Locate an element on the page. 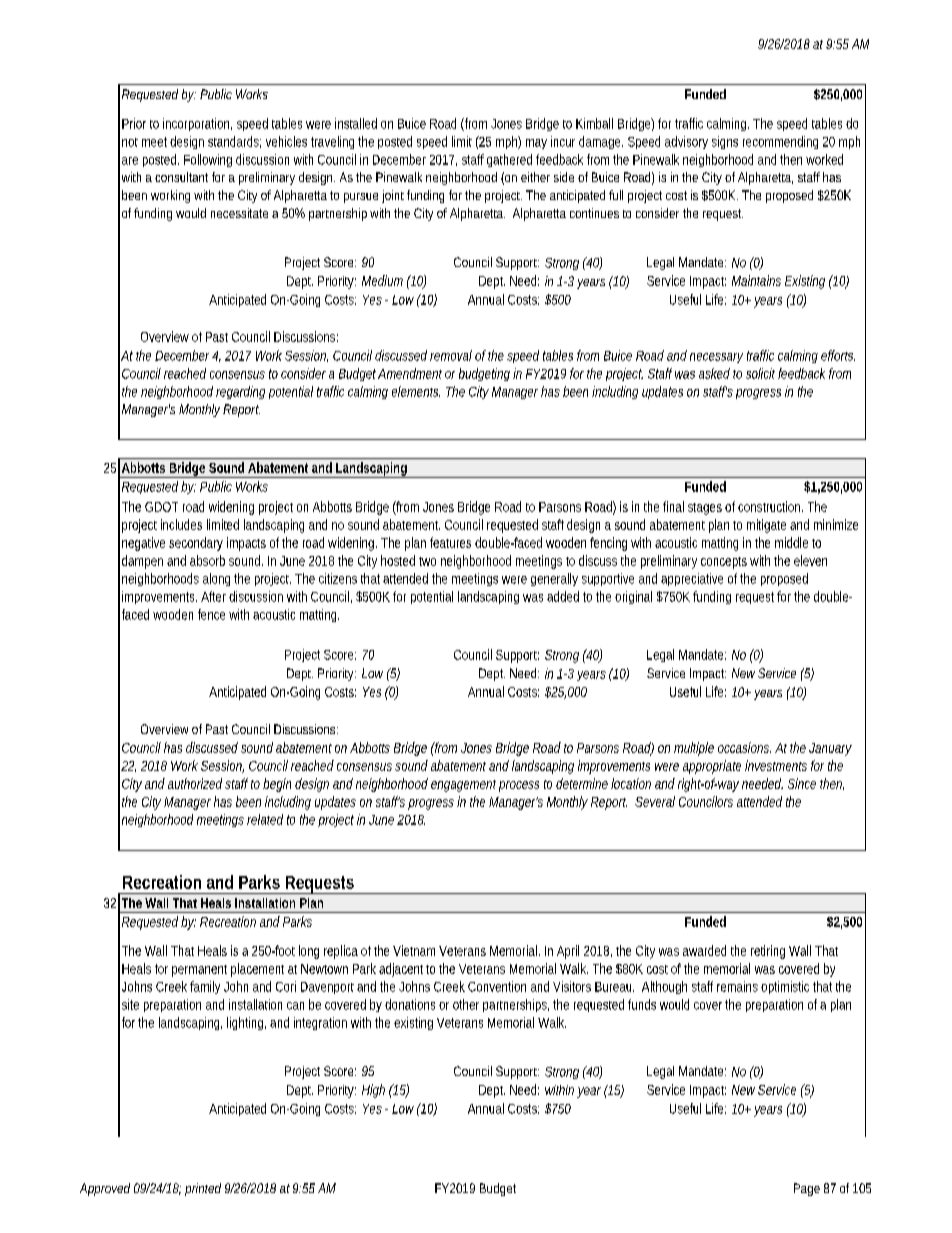 The image size is (952, 1233). printed is located at coordinates (203, 1189).
